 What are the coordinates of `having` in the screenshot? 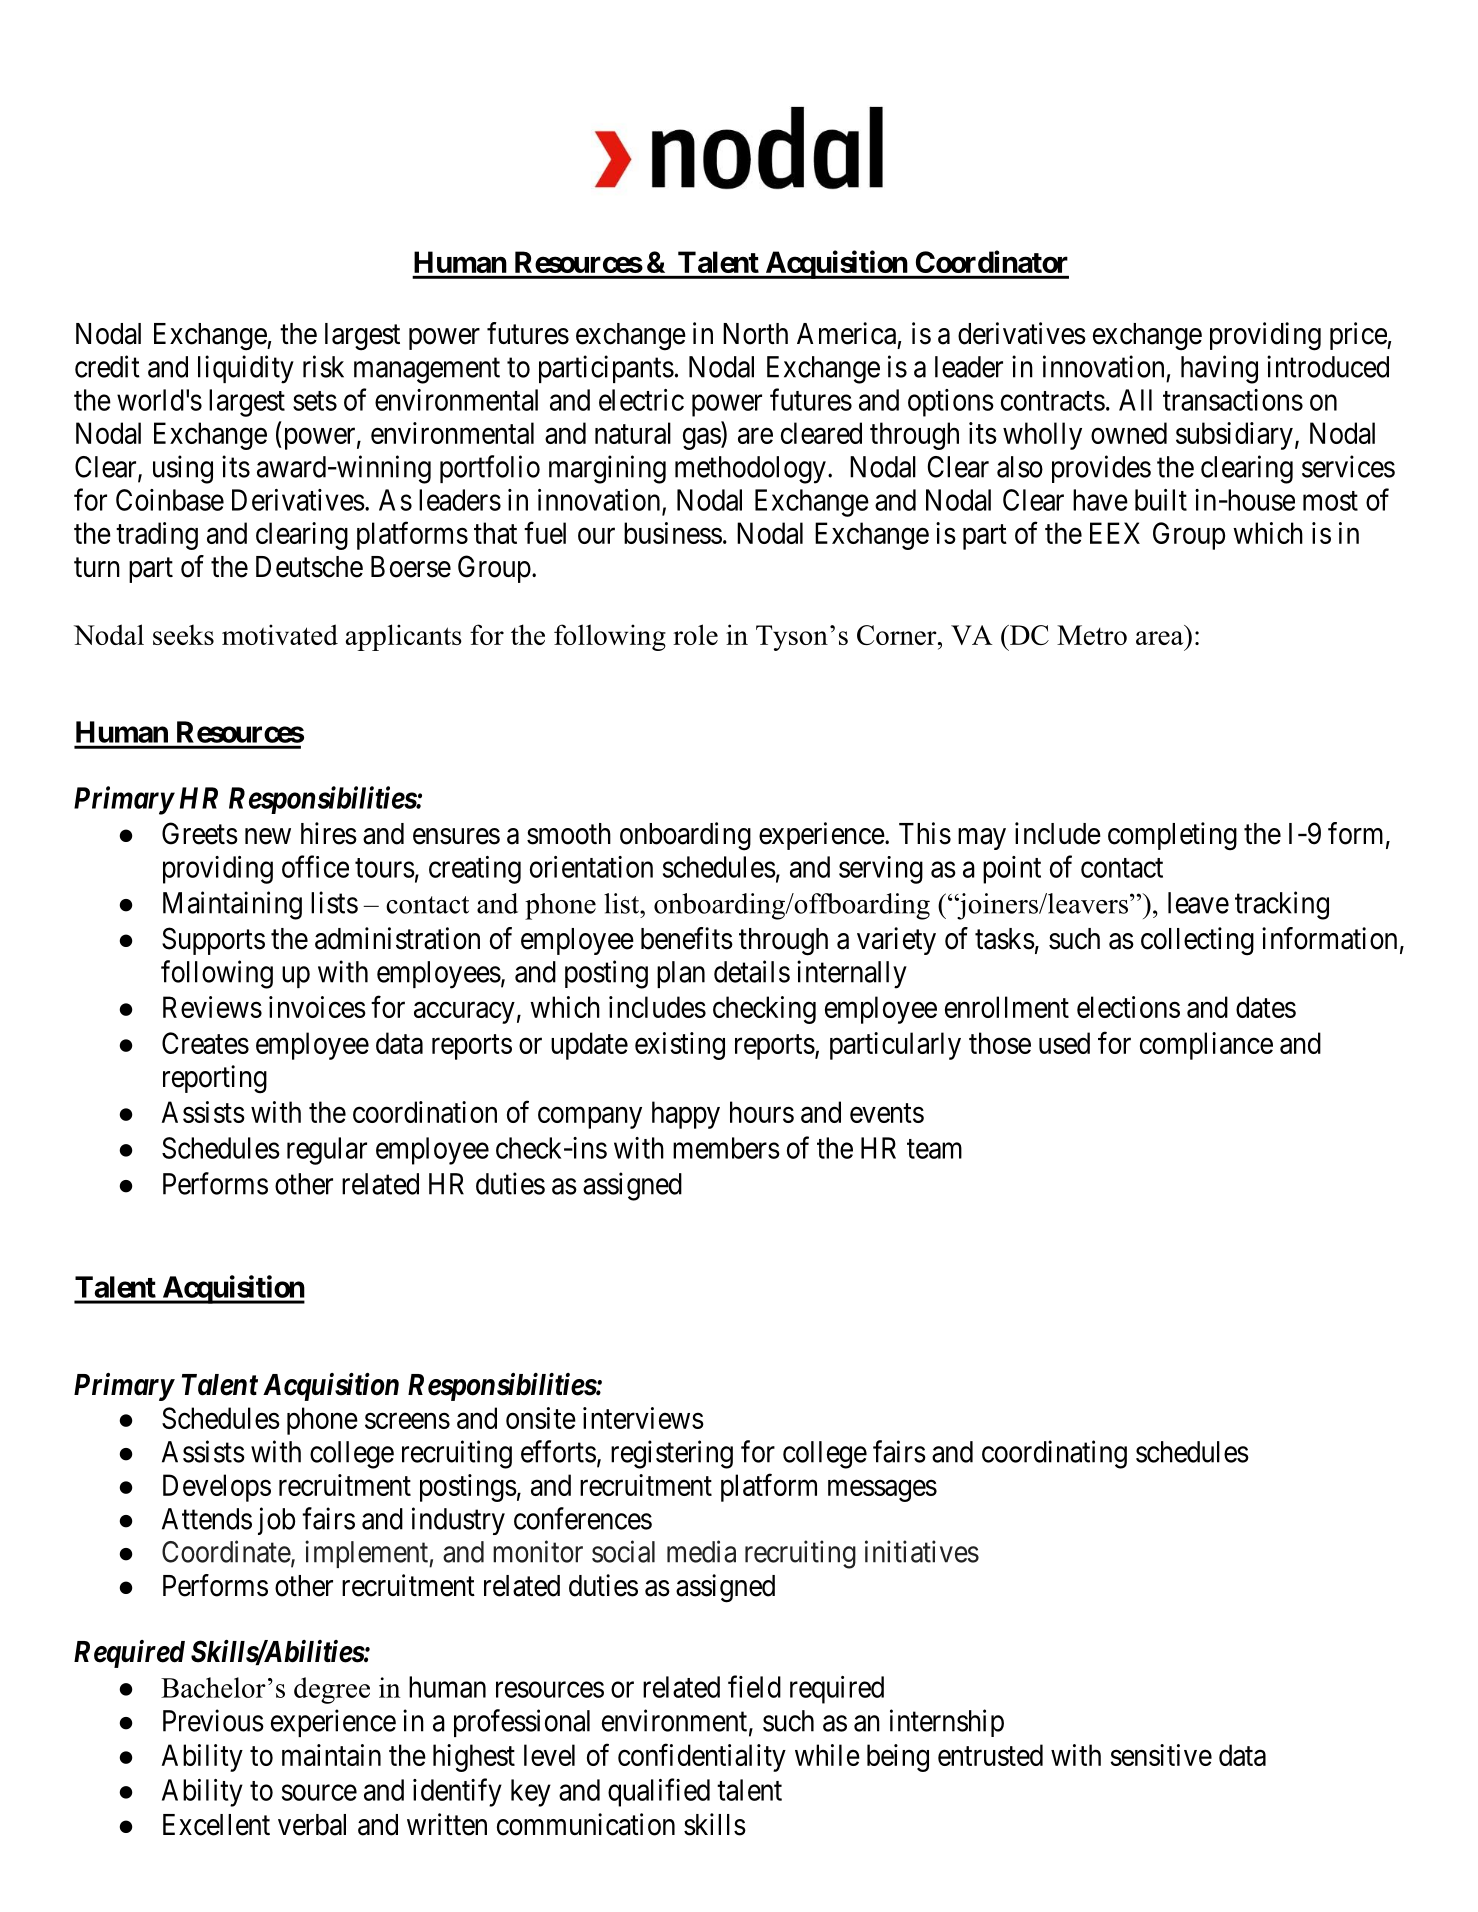 It's located at (1219, 369).
